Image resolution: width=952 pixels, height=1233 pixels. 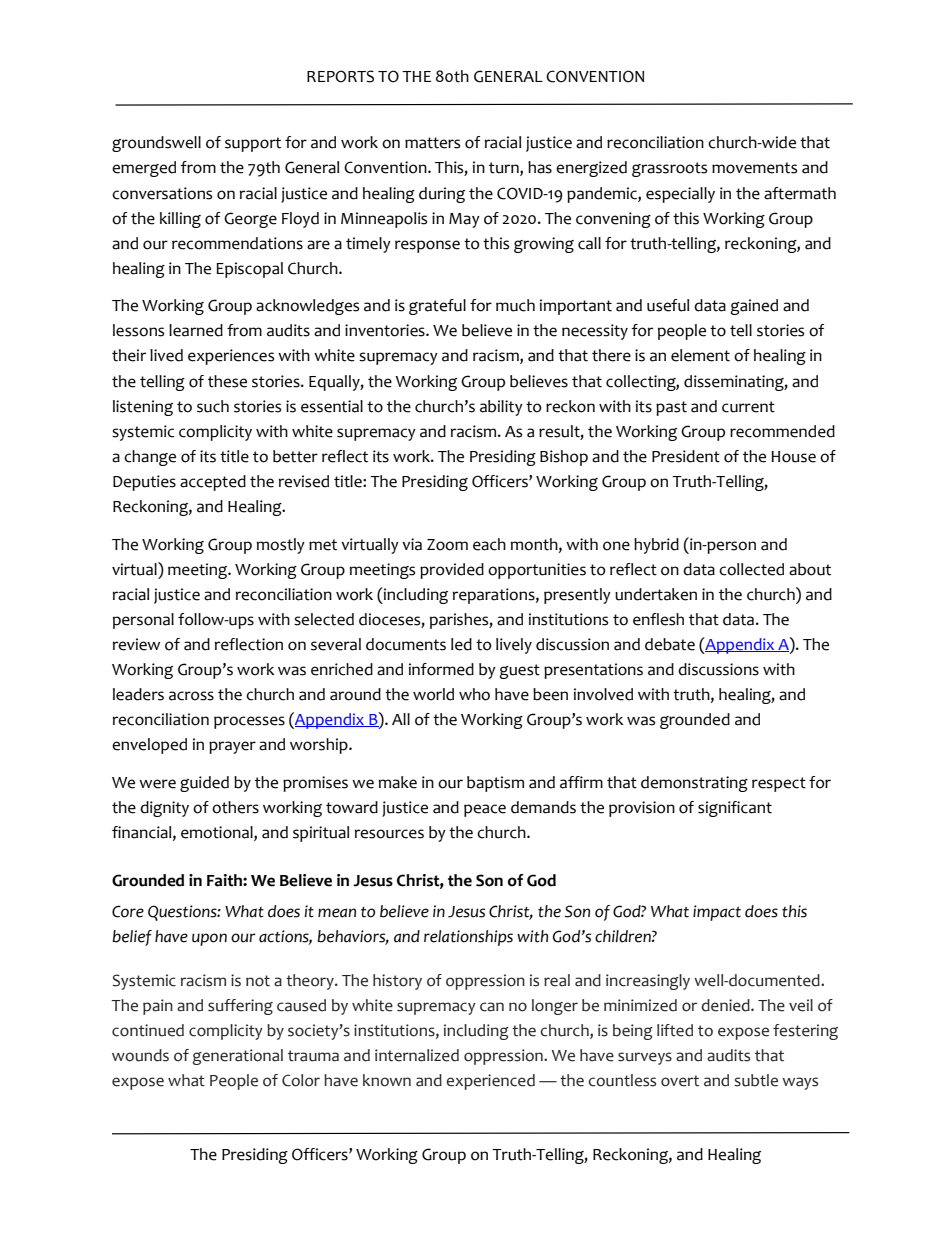 What do you see at coordinates (432, 143) in the screenshot?
I see `matters` at bounding box center [432, 143].
